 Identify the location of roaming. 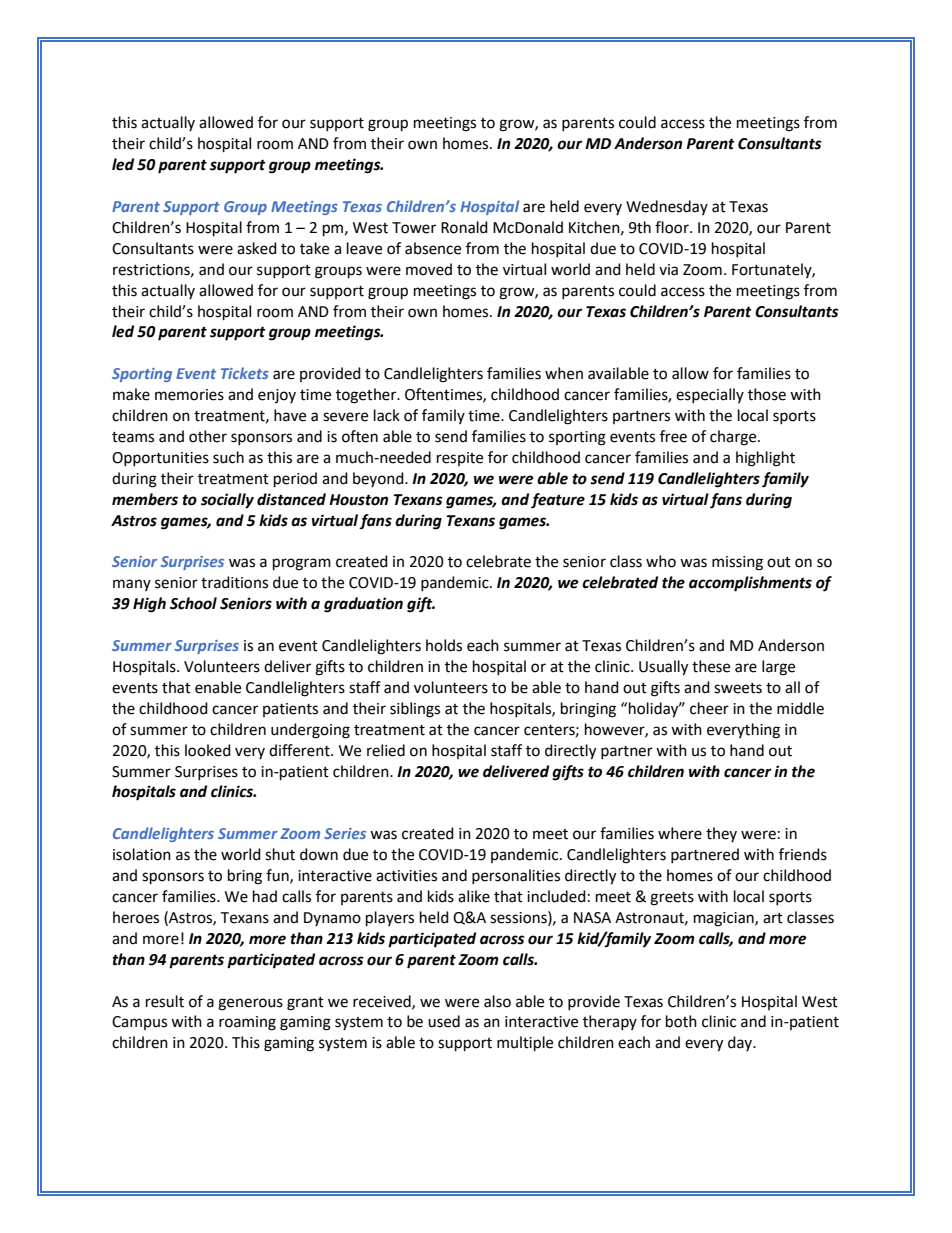
(247, 1023).
